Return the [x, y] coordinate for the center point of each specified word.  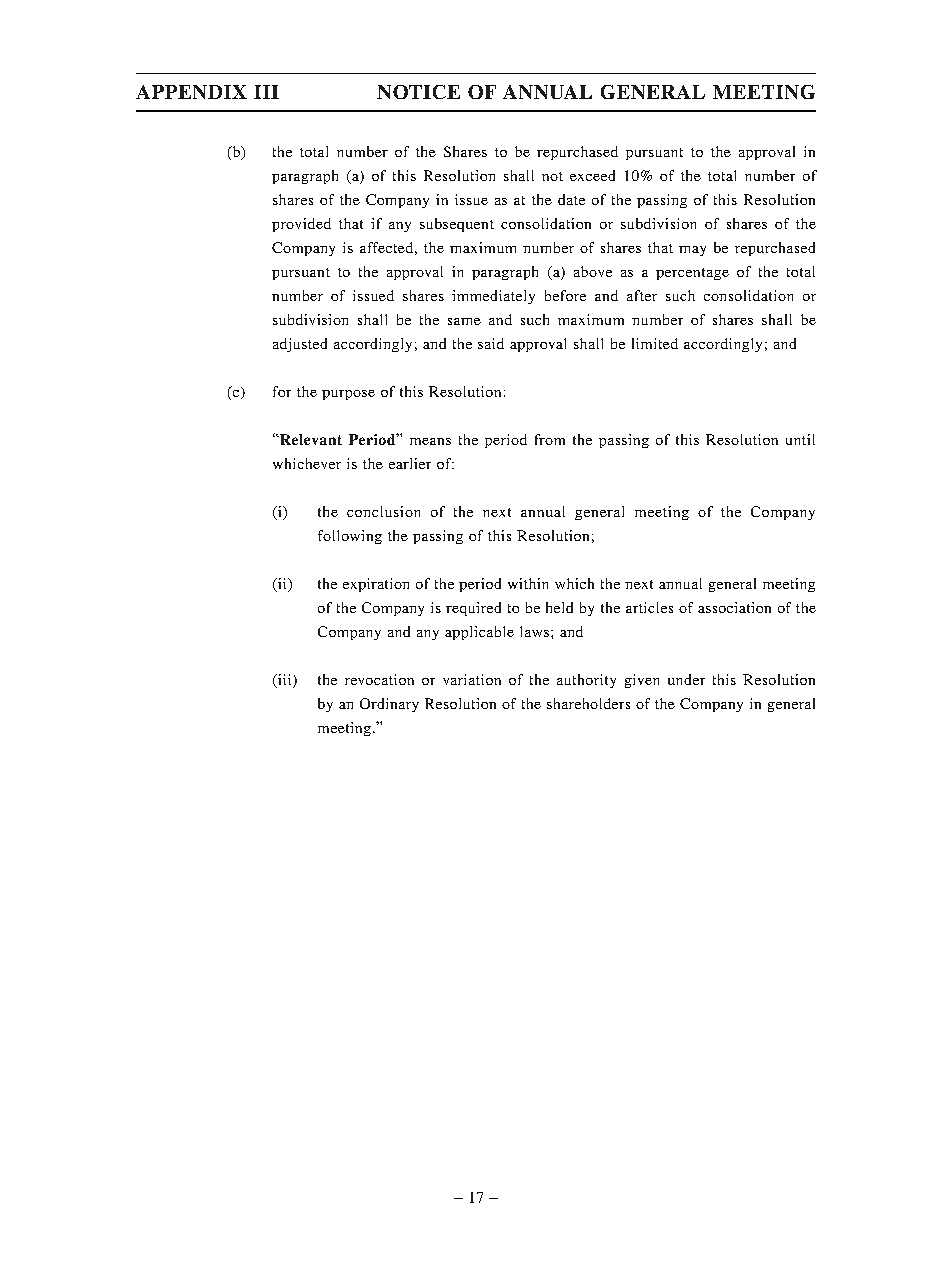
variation [472, 679]
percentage [692, 274]
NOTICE [418, 92]
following [350, 537]
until [800, 439]
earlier [410, 463]
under [686, 679]
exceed [592, 175]
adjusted [300, 345]
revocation [379, 679]
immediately [493, 297]
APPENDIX [191, 92]
